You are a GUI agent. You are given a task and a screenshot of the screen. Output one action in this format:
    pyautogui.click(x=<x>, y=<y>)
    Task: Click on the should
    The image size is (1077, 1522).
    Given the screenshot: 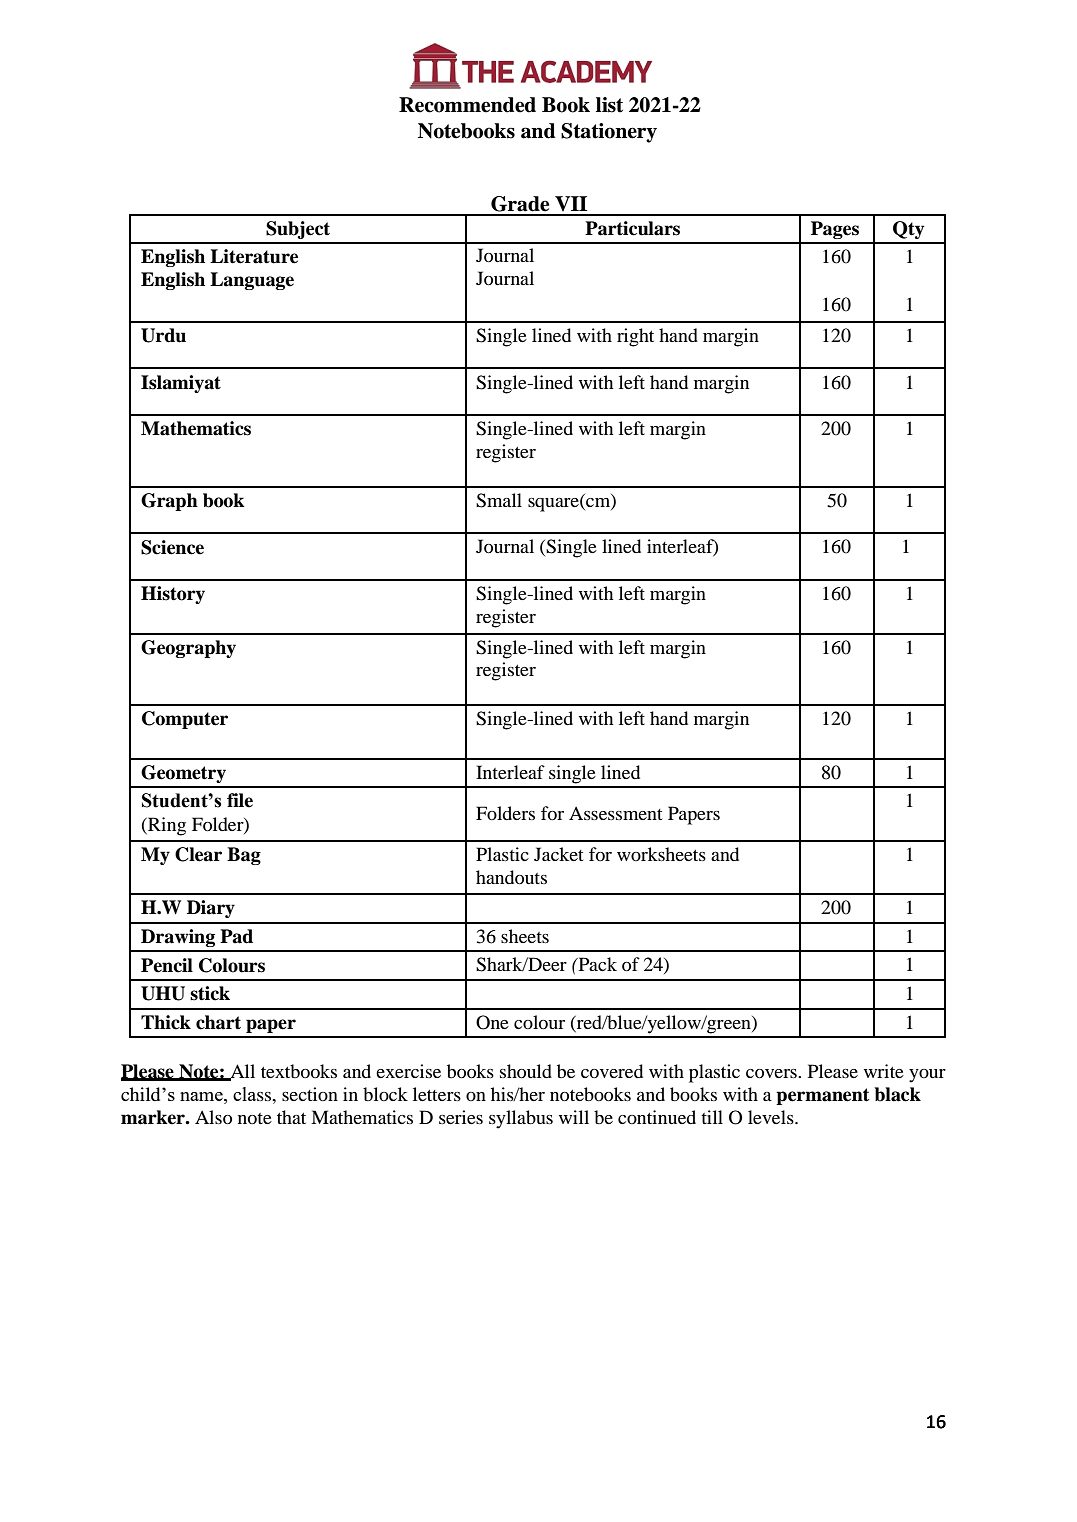 What is the action you would take?
    pyautogui.click(x=526, y=1071)
